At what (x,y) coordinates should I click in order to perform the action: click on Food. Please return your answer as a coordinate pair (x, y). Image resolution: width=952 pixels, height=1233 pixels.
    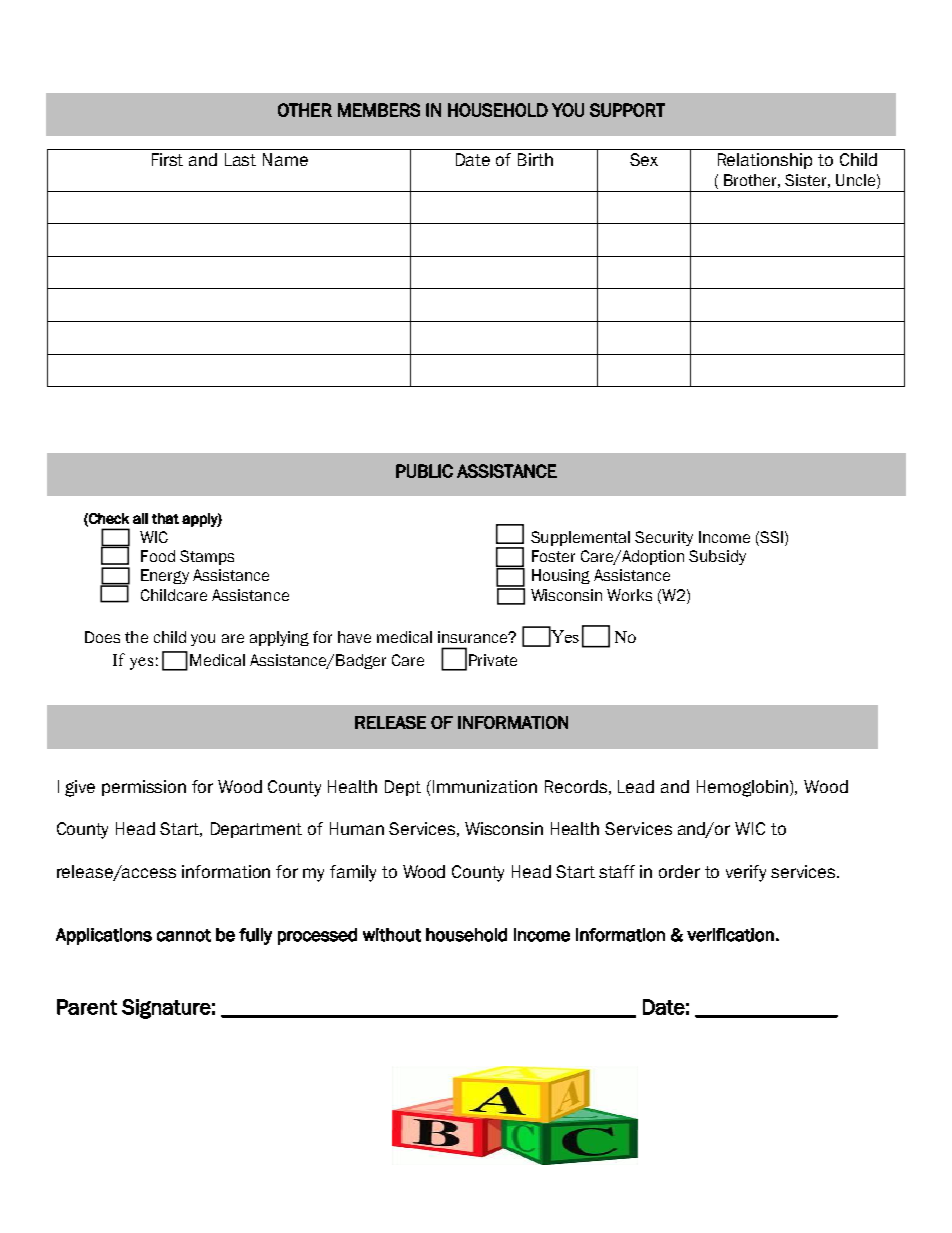
    Looking at the image, I should click on (158, 556).
